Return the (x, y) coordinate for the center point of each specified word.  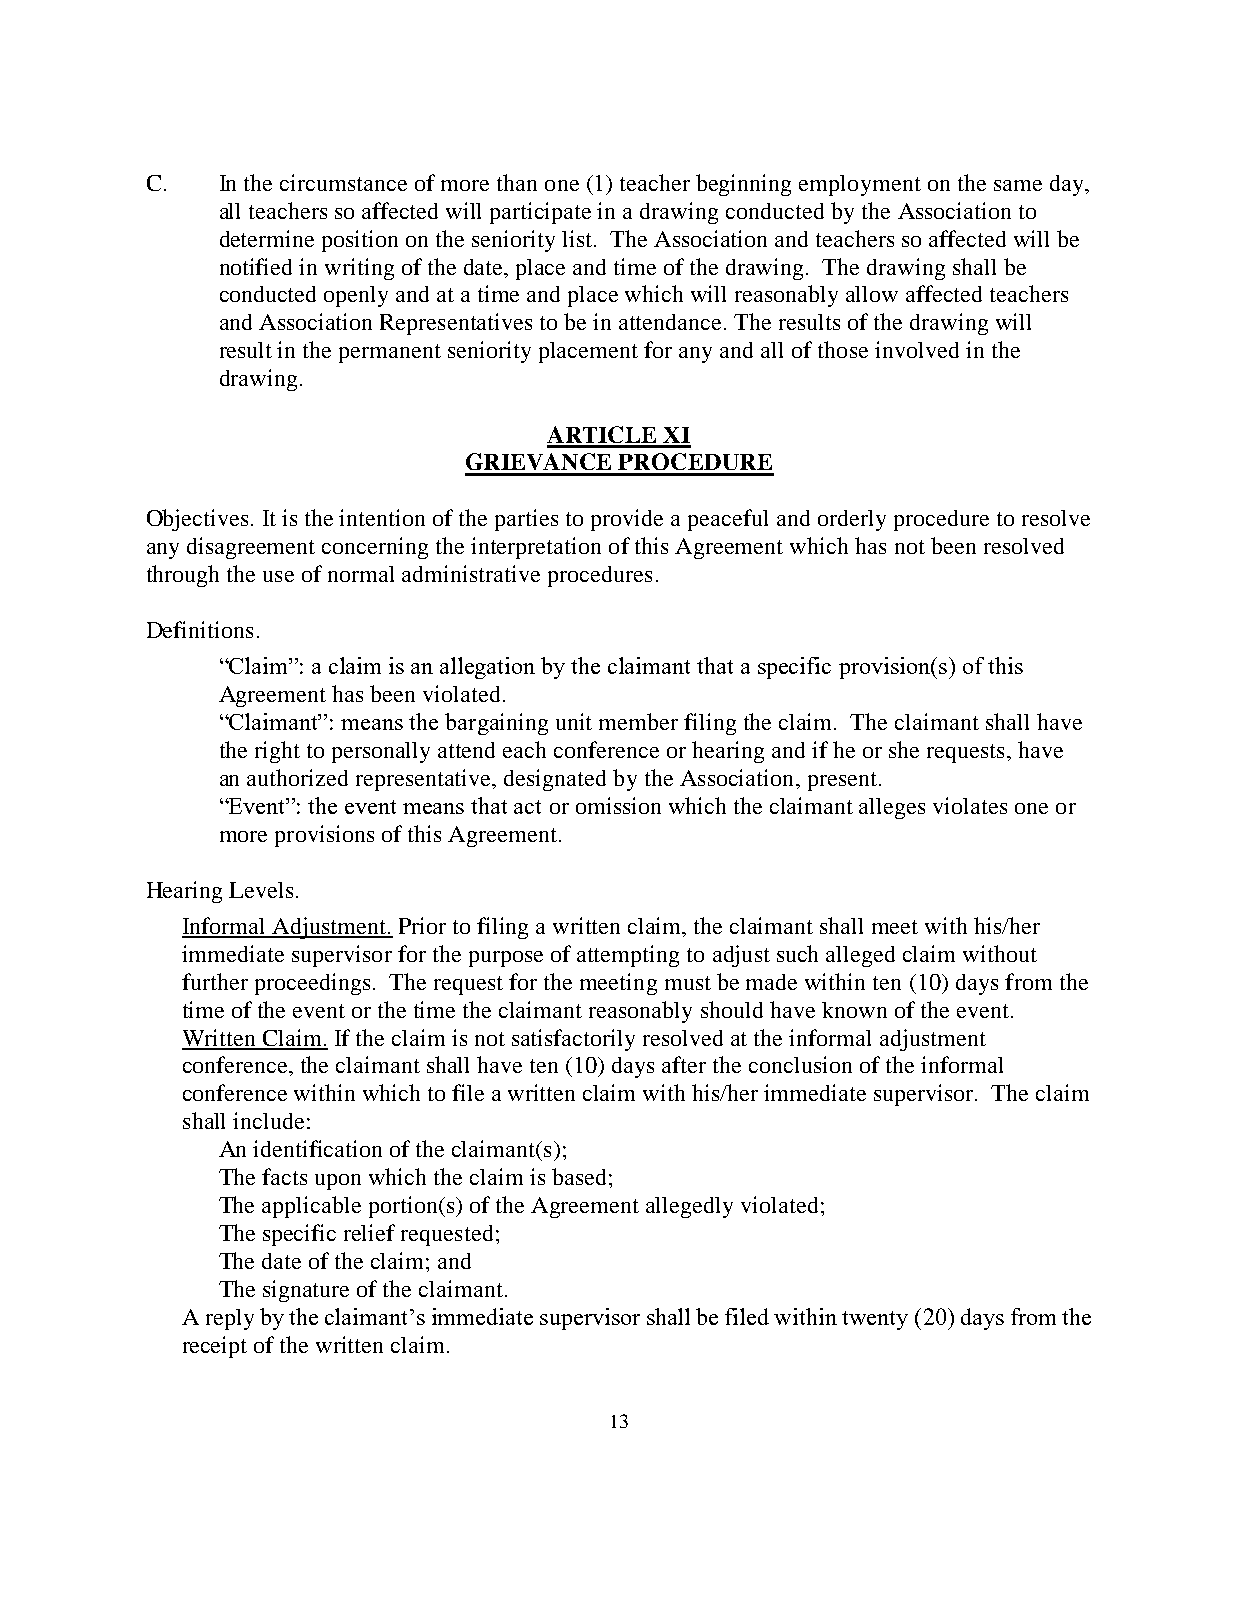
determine (267, 238)
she (904, 749)
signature (306, 1291)
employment (860, 185)
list (578, 238)
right (277, 752)
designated (555, 780)
